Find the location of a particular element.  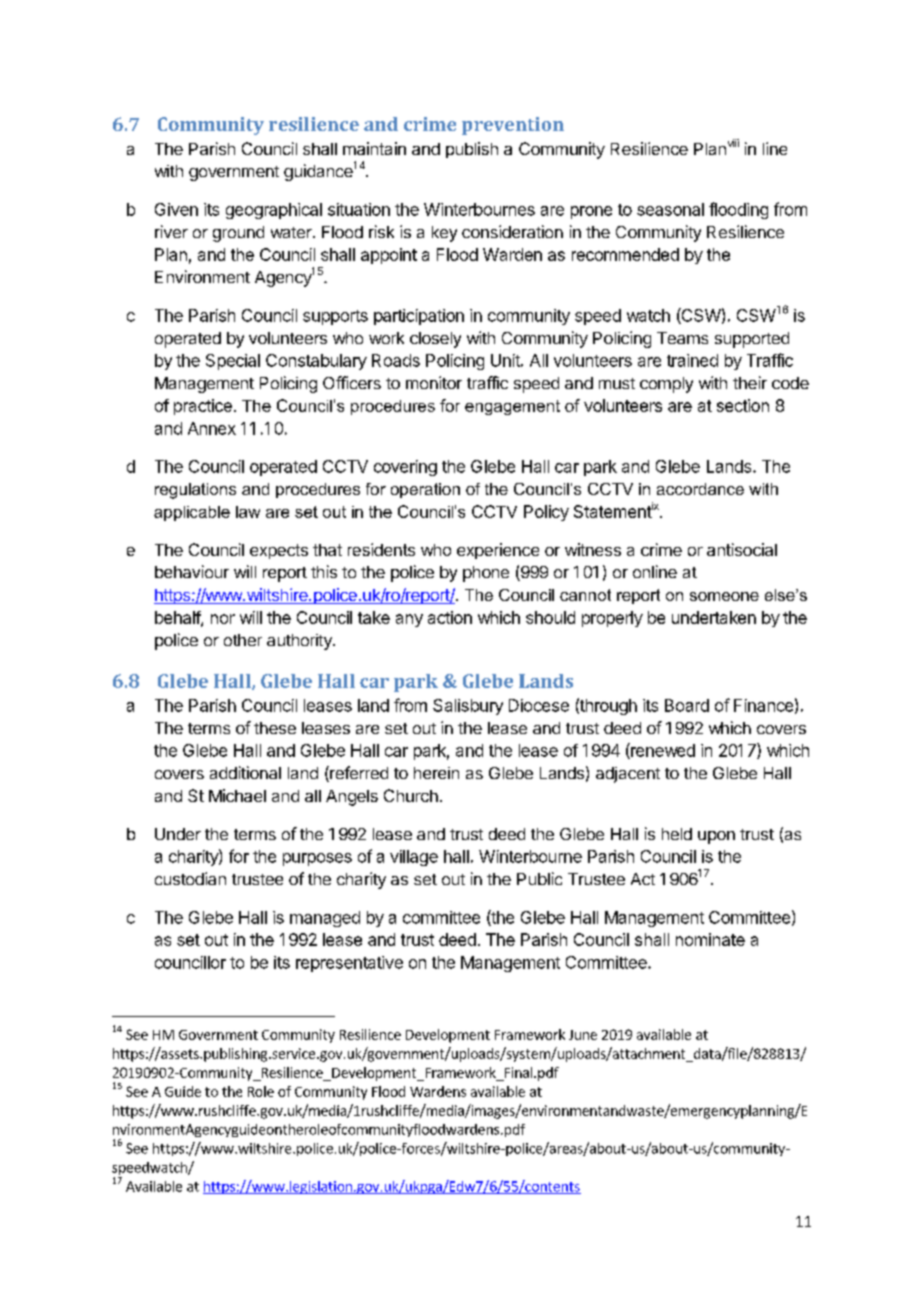

phone is located at coordinates (486, 574).
